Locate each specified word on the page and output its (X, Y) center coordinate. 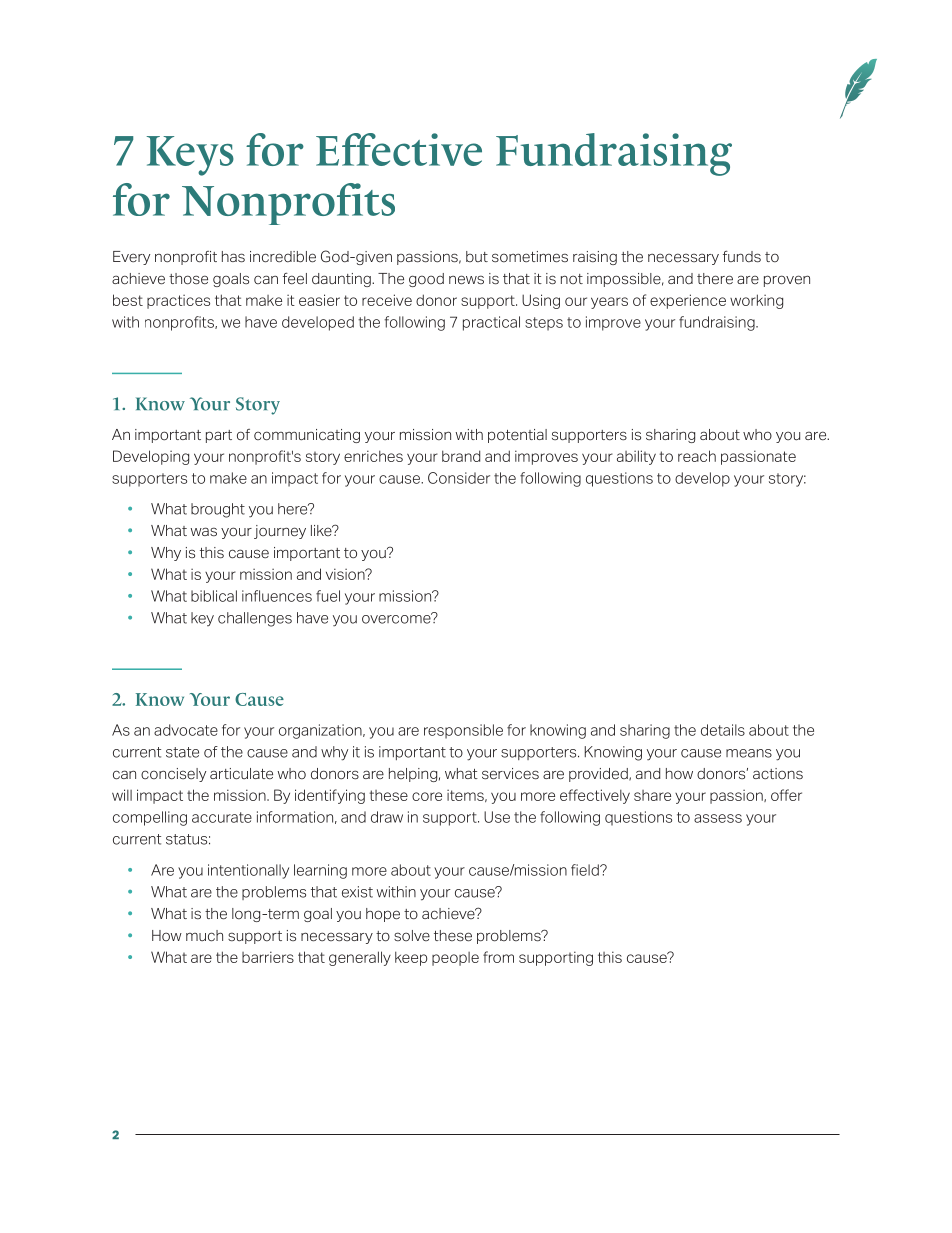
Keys (190, 156)
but (477, 256)
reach (697, 456)
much (204, 936)
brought (218, 510)
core (427, 796)
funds (742, 257)
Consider (459, 478)
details (723, 730)
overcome (397, 618)
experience (688, 301)
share (652, 795)
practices (178, 302)
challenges (255, 619)
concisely (173, 775)
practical (491, 323)
